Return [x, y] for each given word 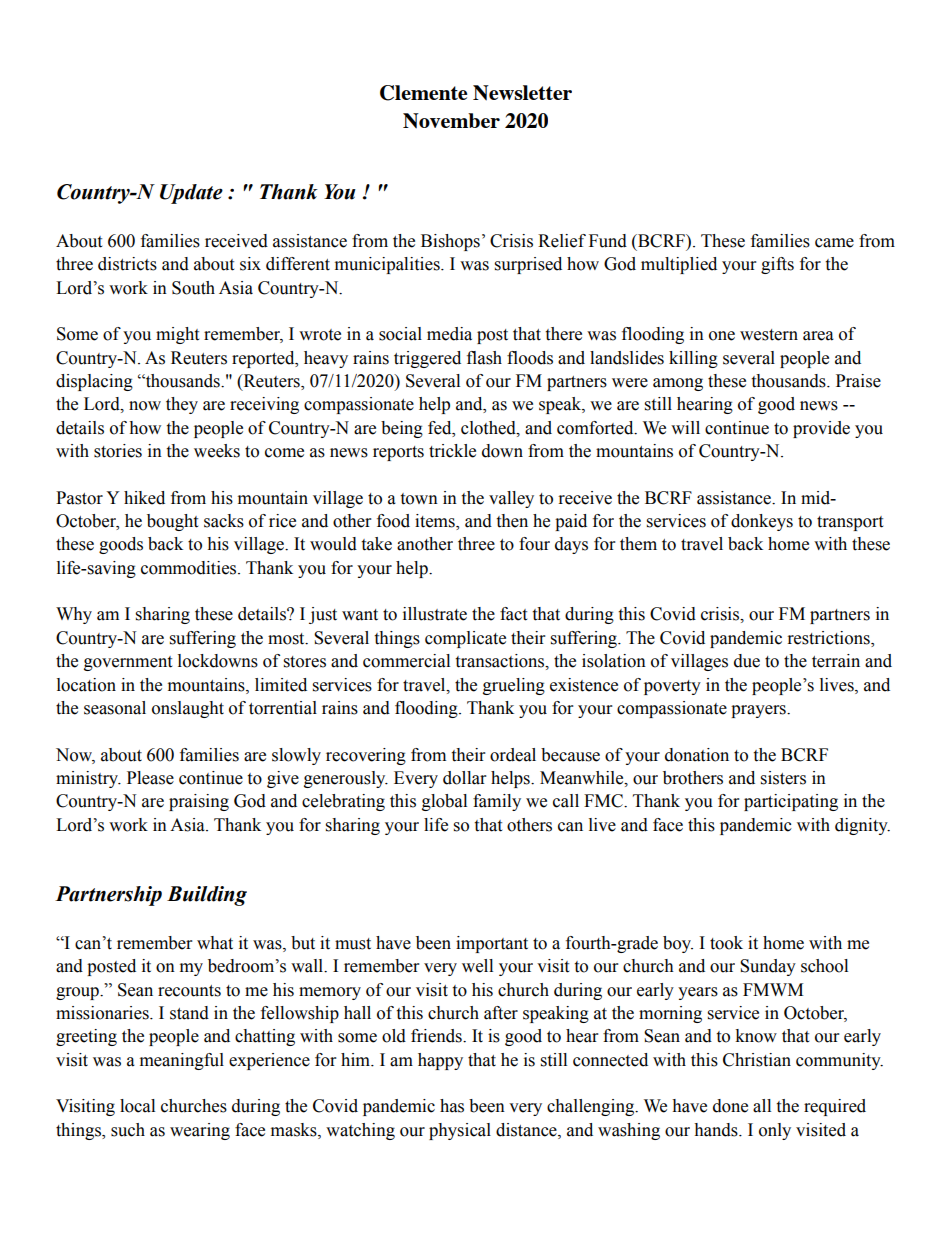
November [451, 121]
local [137, 1106]
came [834, 243]
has [452, 1106]
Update [191, 194]
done [730, 1106]
